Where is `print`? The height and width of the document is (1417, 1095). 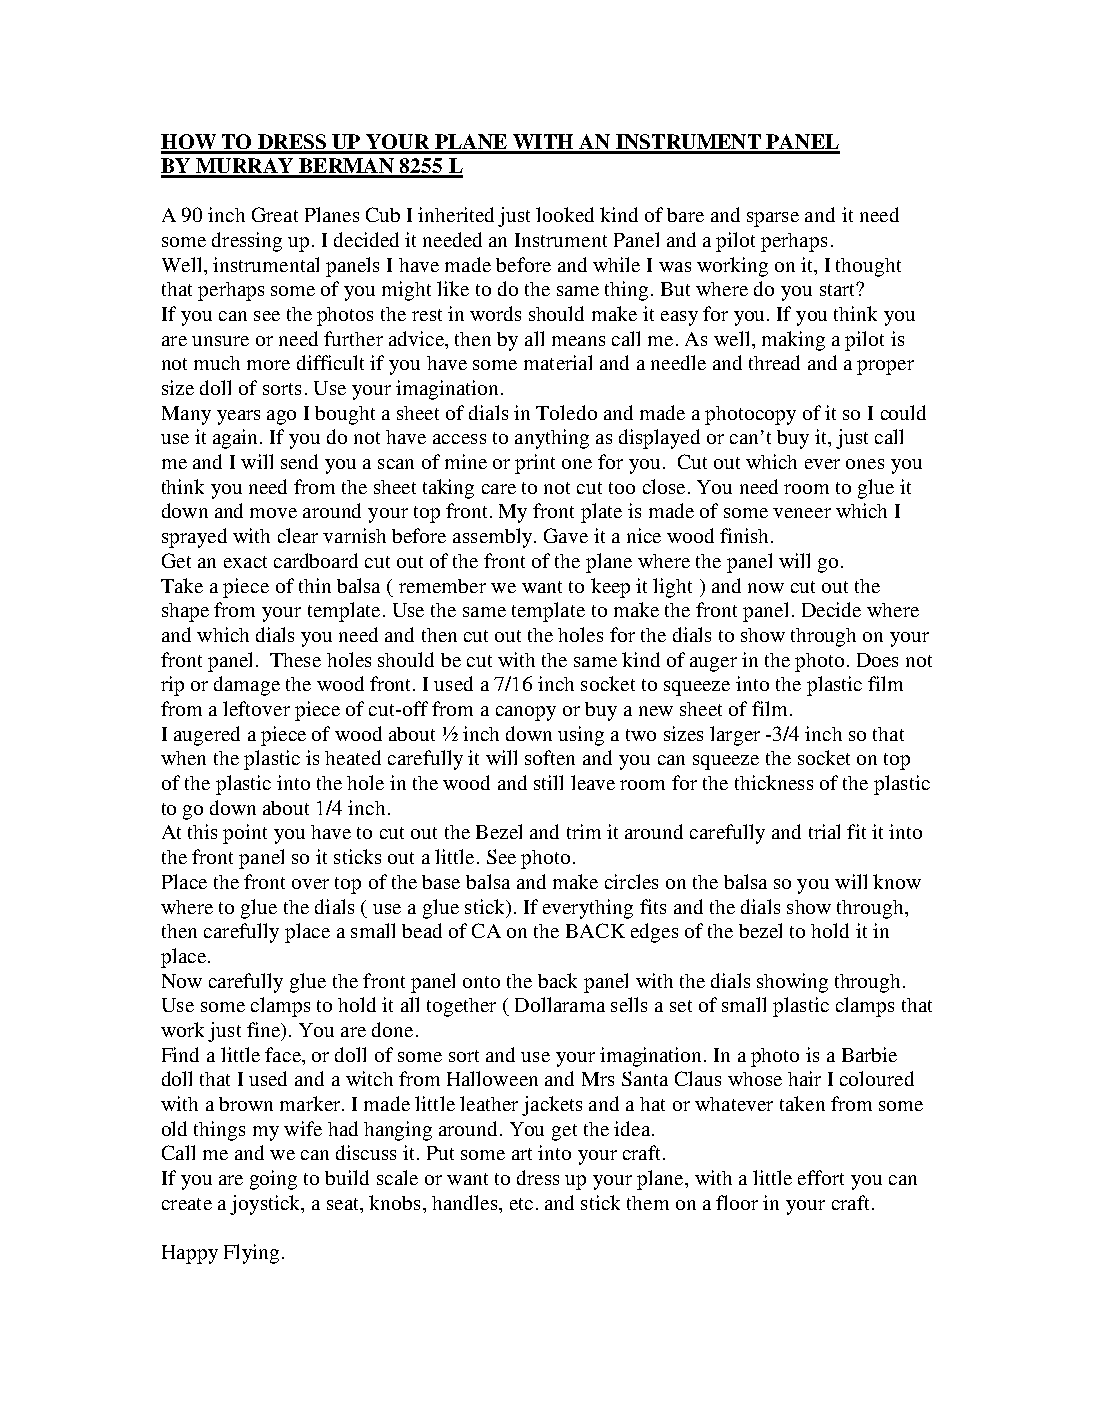
print is located at coordinates (535, 464).
